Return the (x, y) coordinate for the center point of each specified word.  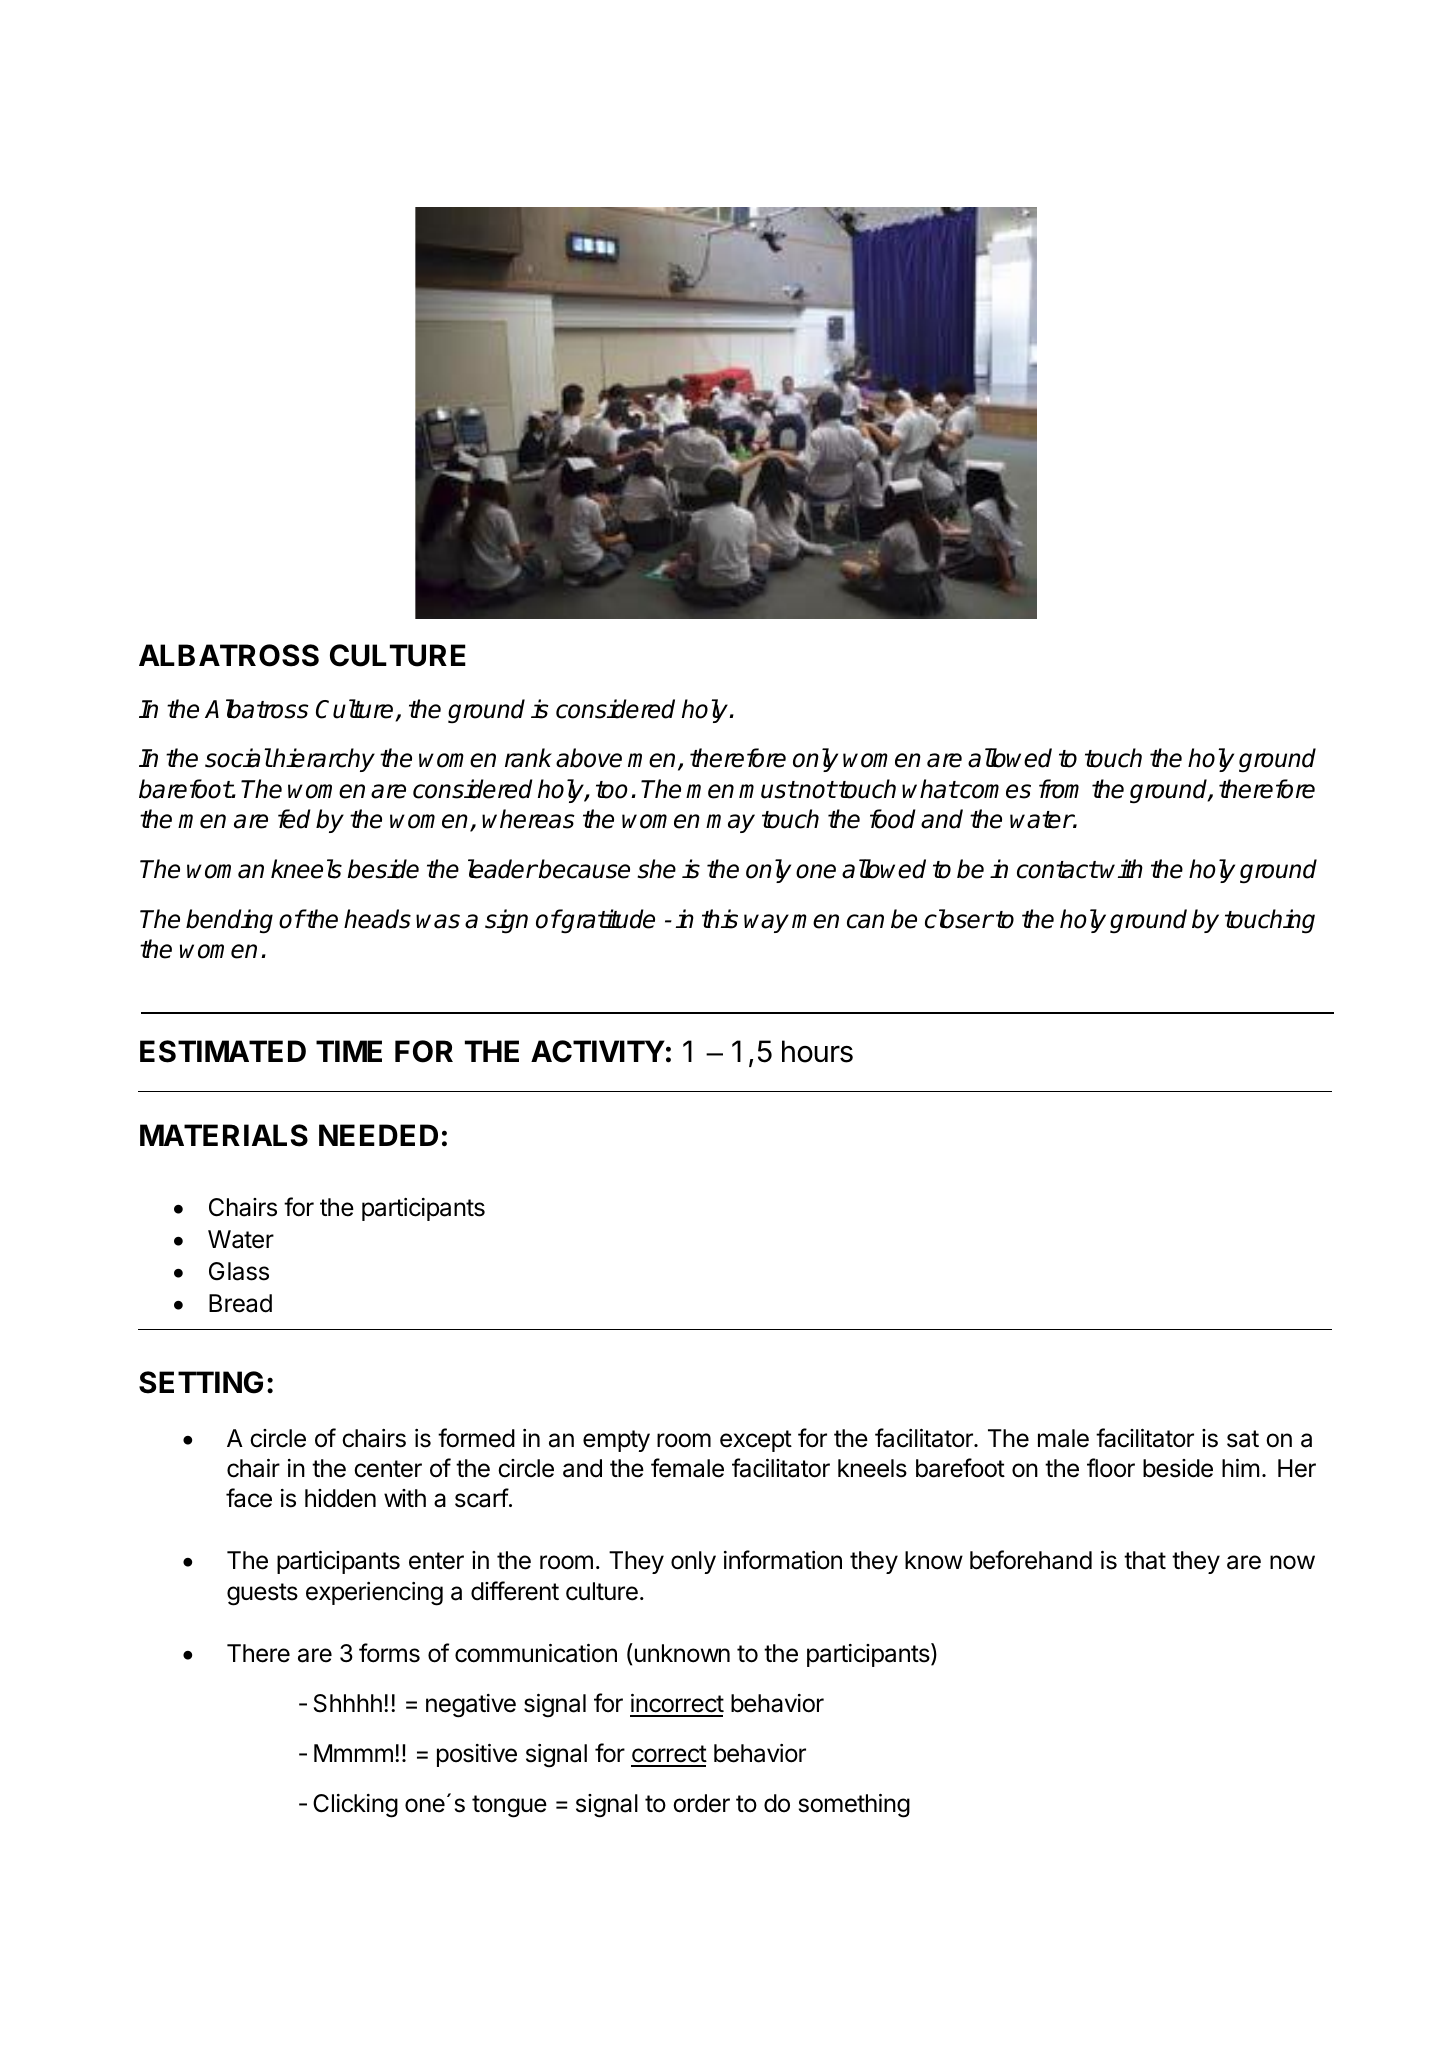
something (854, 1806)
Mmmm (353, 1753)
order (701, 1803)
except (756, 1441)
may (730, 823)
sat (1243, 1439)
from (1059, 789)
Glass (239, 1271)
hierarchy (323, 760)
